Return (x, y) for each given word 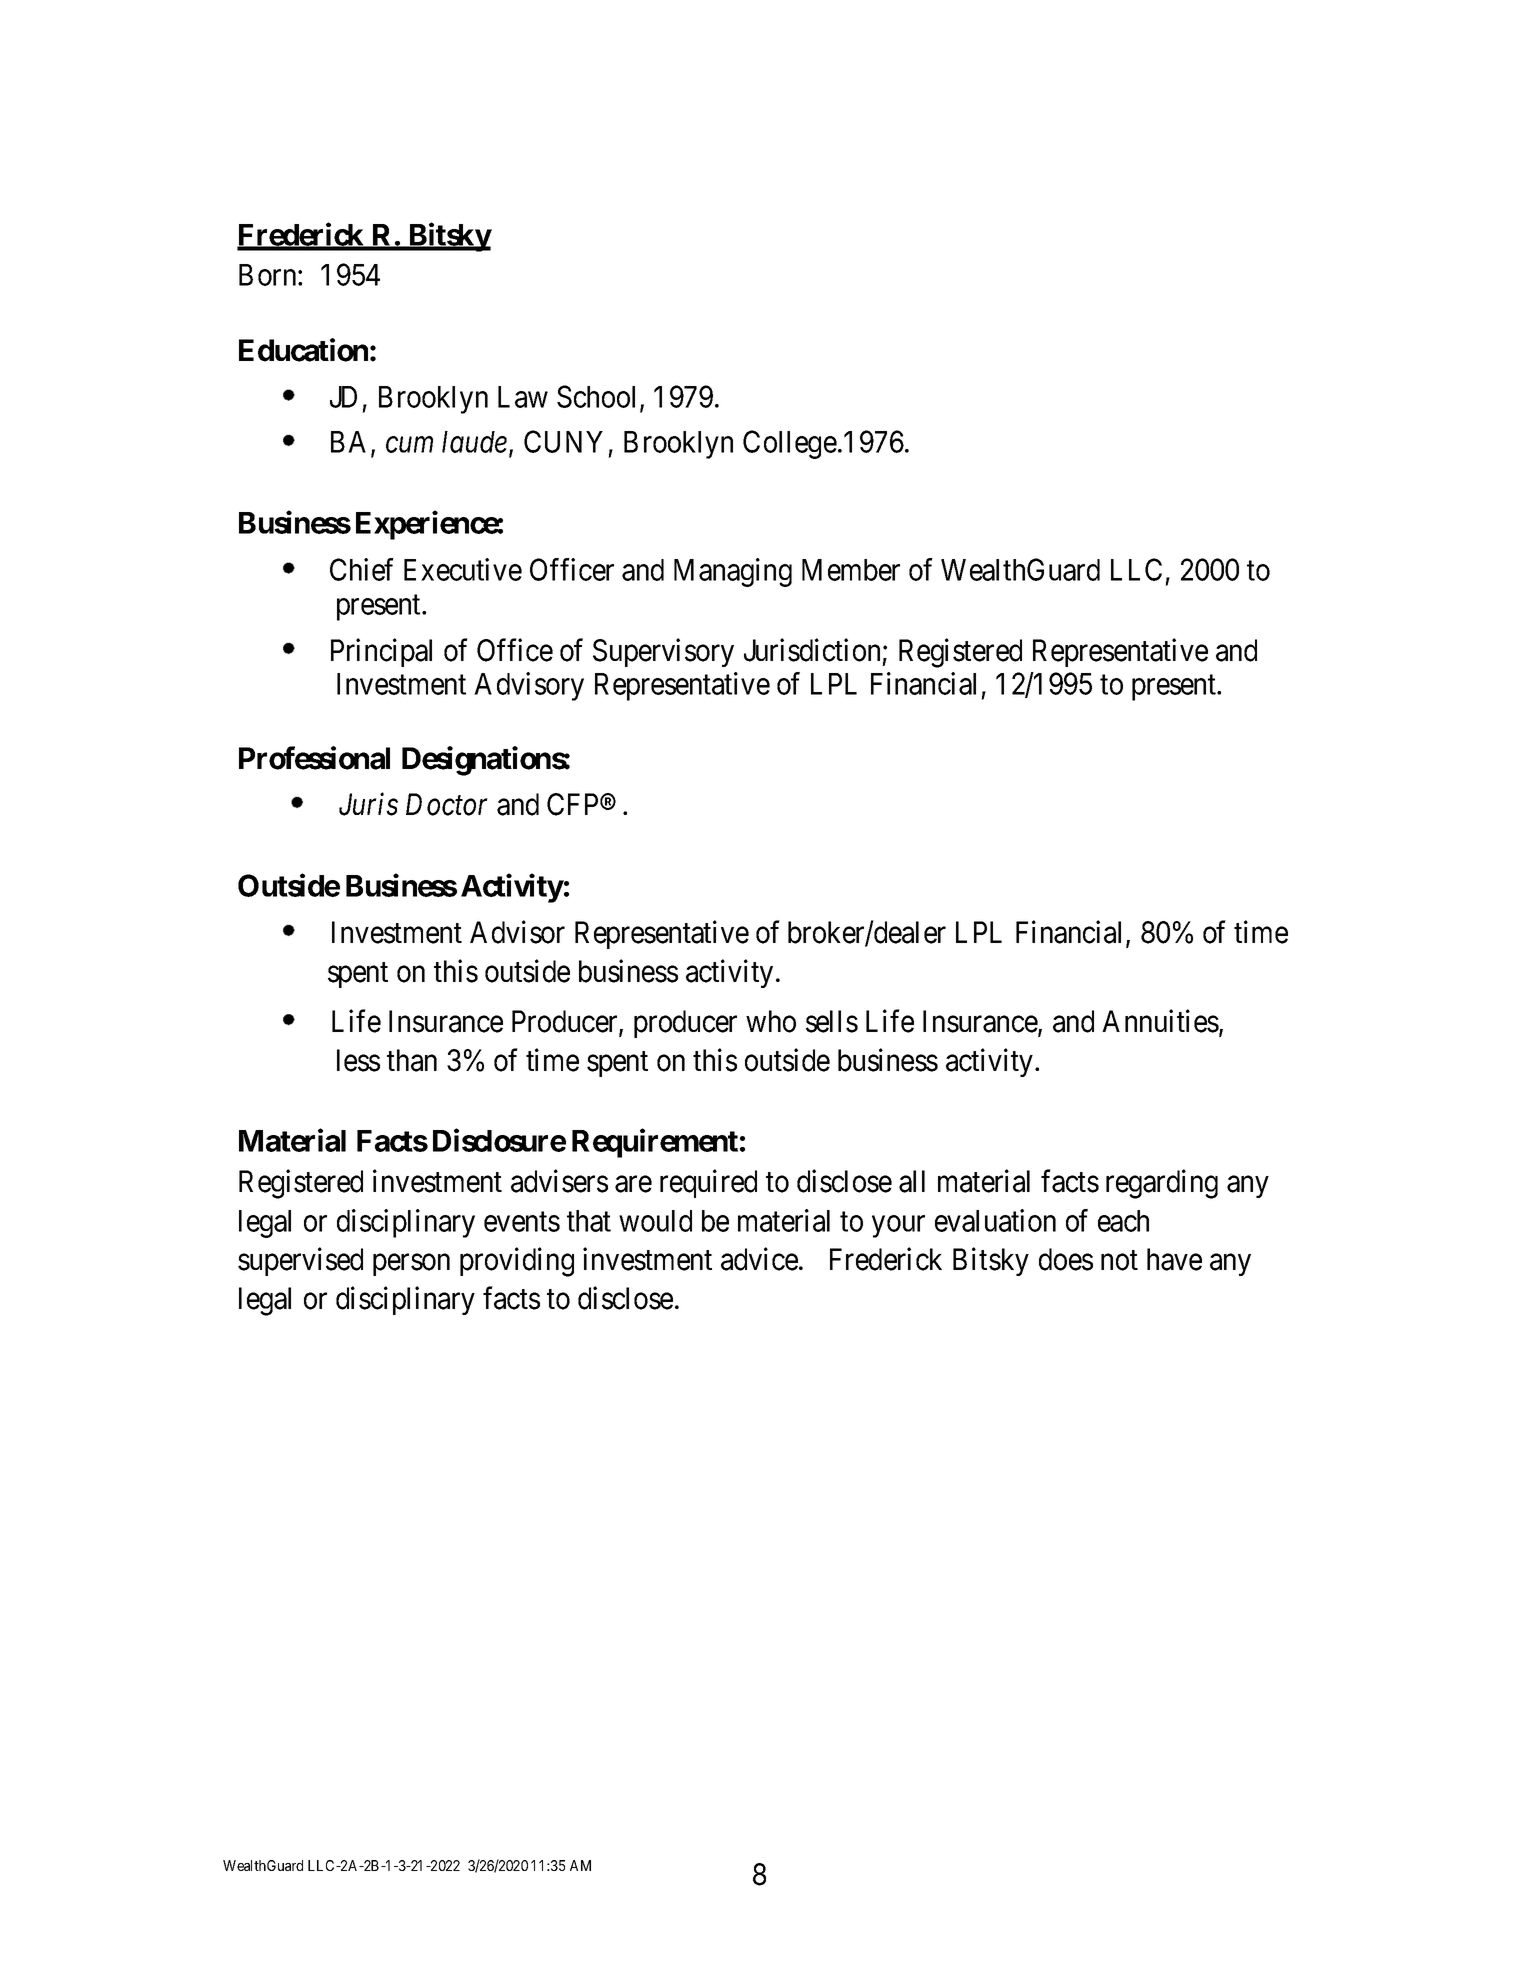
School (599, 397)
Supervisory (663, 652)
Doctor (447, 804)
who (771, 1021)
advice (759, 1259)
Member (851, 570)
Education (303, 350)
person (411, 1265)
